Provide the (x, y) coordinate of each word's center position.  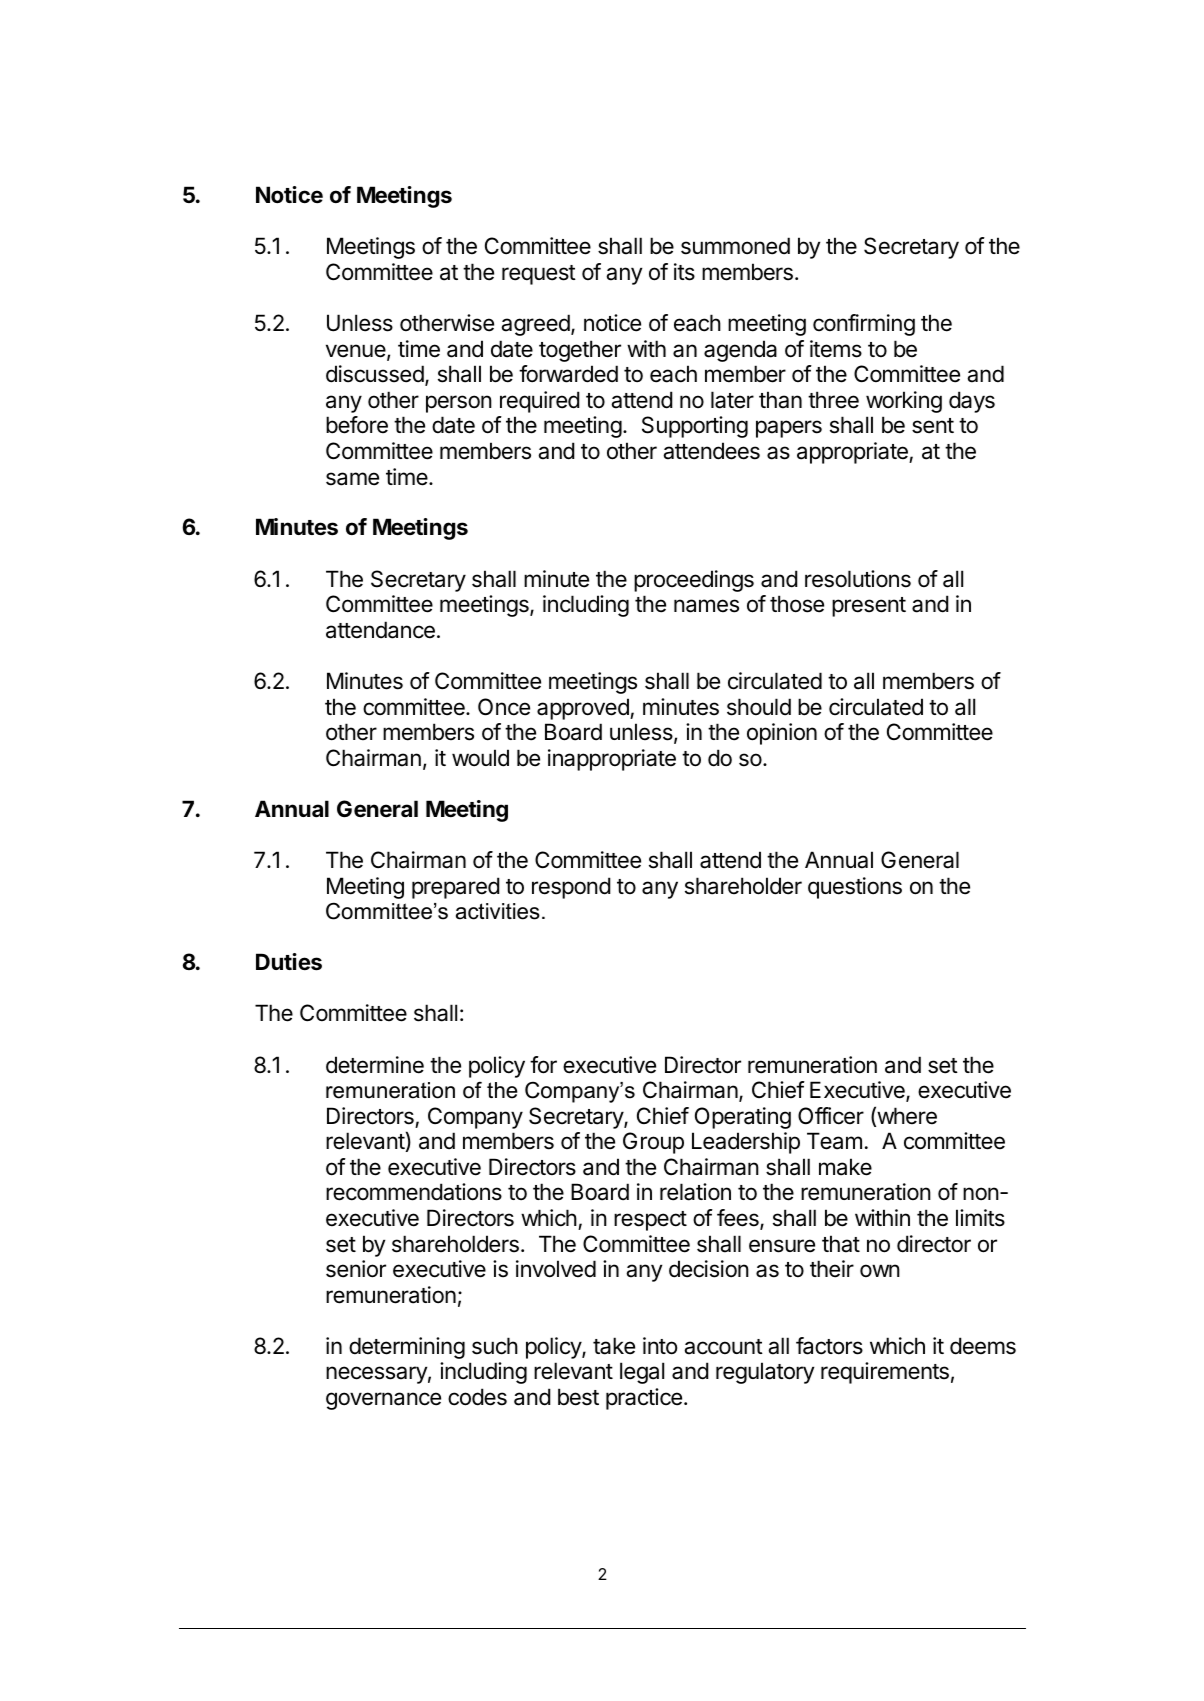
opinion (782, 734)
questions (855, 888)
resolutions (858, 579)
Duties (289, 962)
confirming (864, 325)
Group (653, 1143)
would (480, 758)
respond (571, 888)
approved (584, 709)
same (352, 479)
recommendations (414, 1192)
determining (407, 1348)
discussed (375, 374)
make (845, 1167)
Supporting (695, 427)
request (539, 275)
